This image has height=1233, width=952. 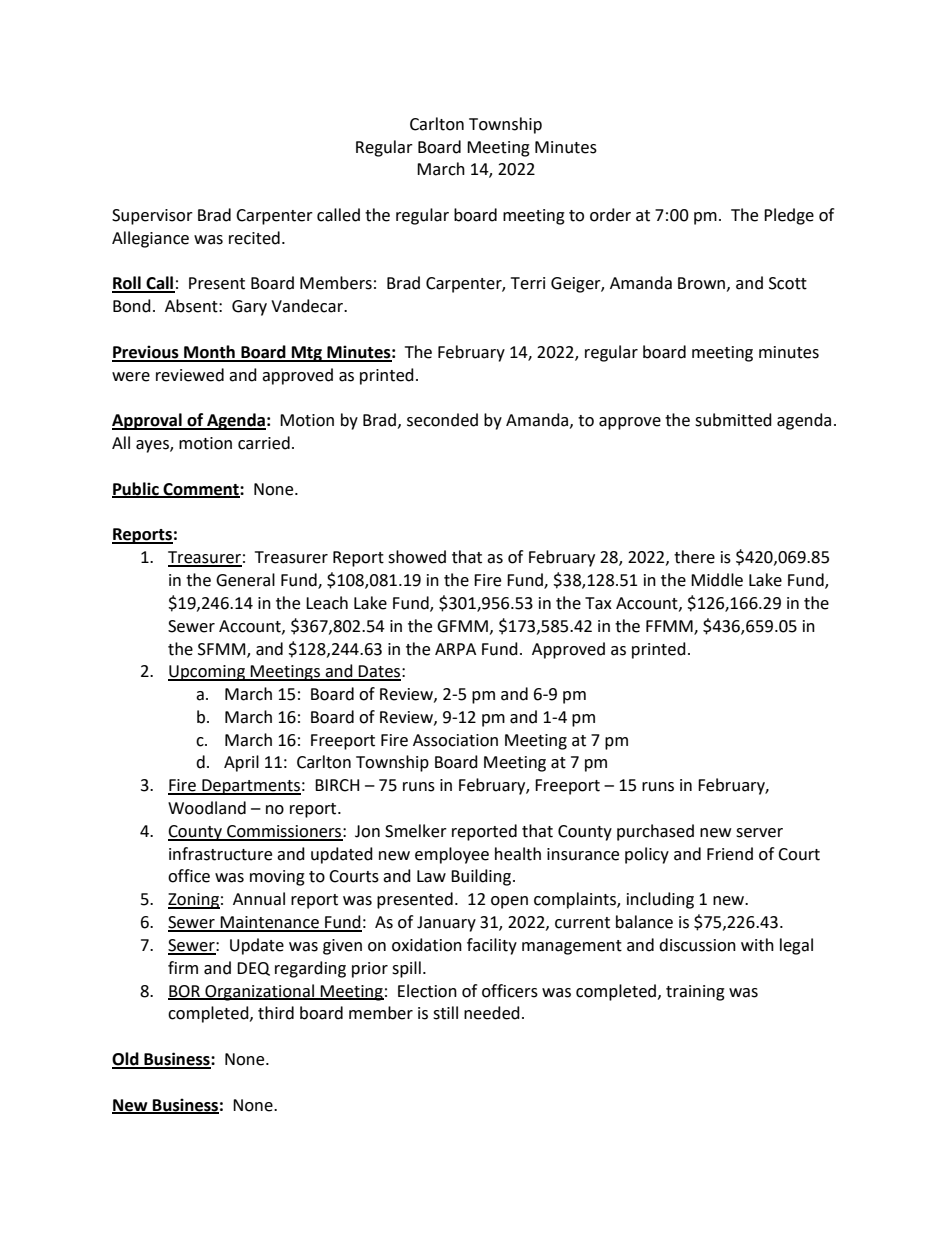 What do you see at coordinates (254, 238) in the image?
I see `recited` at bounding box center [254, 238].
